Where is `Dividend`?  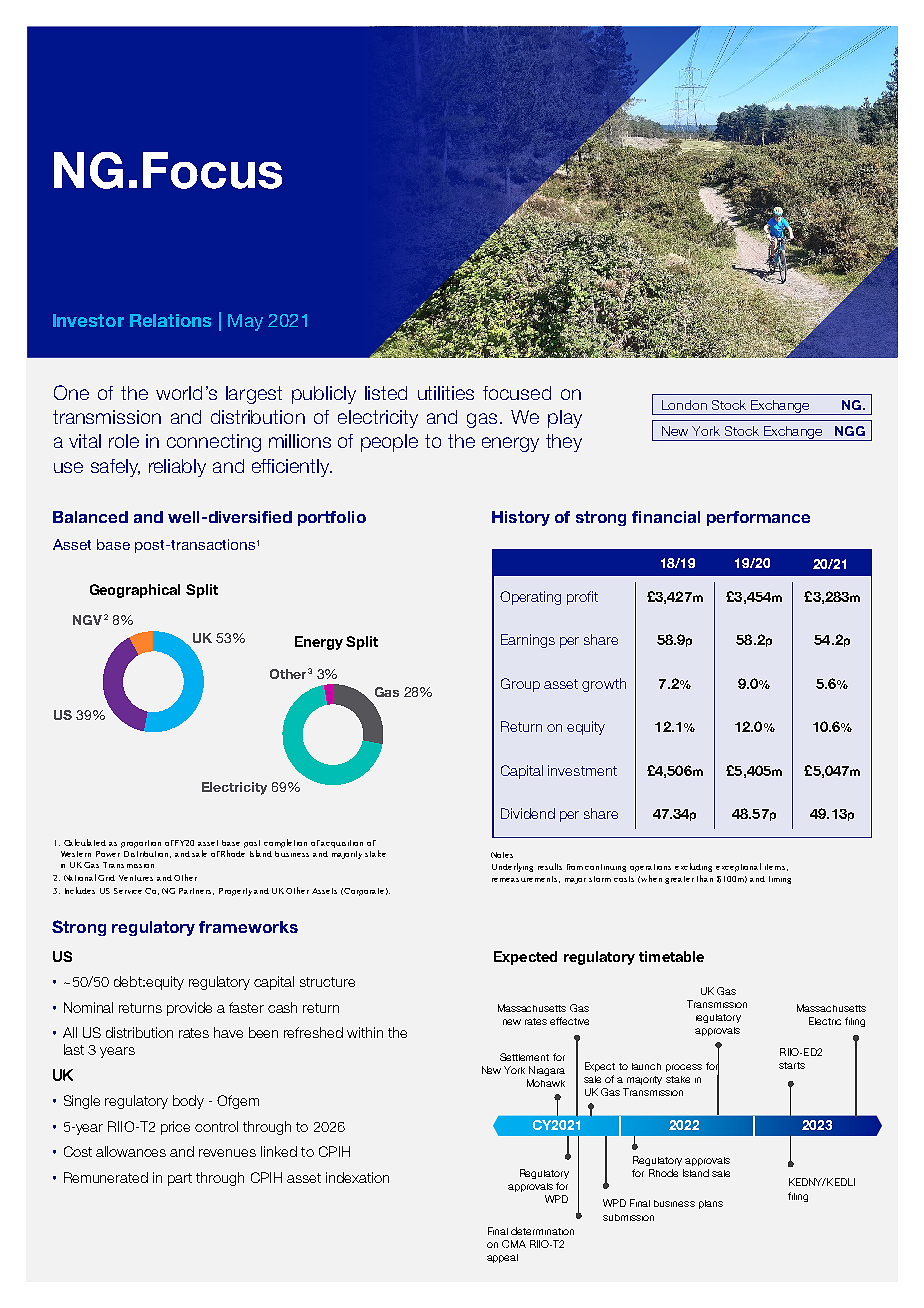
Dividend is located at coordinates (528, 813).
